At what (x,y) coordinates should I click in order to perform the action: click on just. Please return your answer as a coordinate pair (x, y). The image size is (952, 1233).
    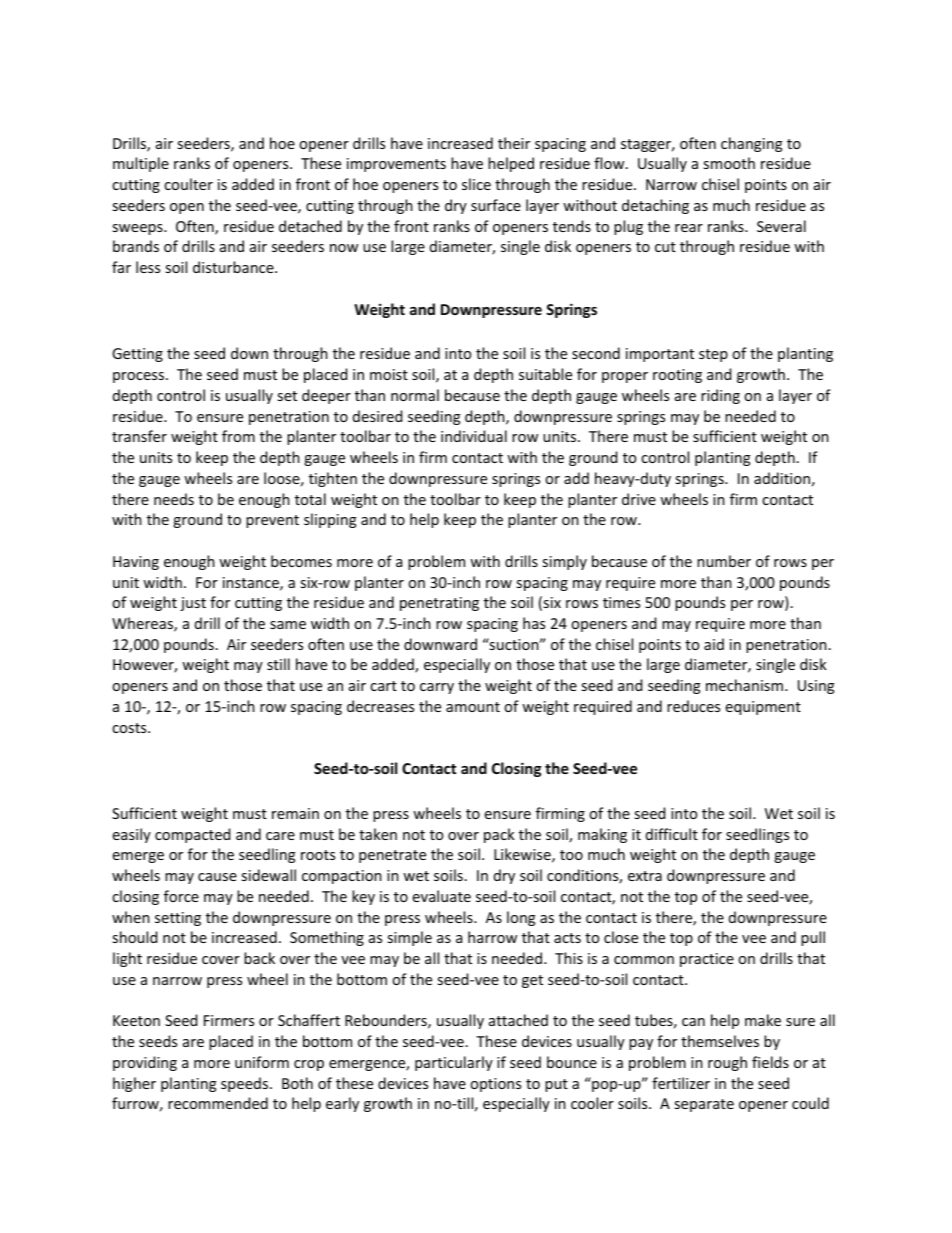
    Looking at the image, I should click on (193, 604).
